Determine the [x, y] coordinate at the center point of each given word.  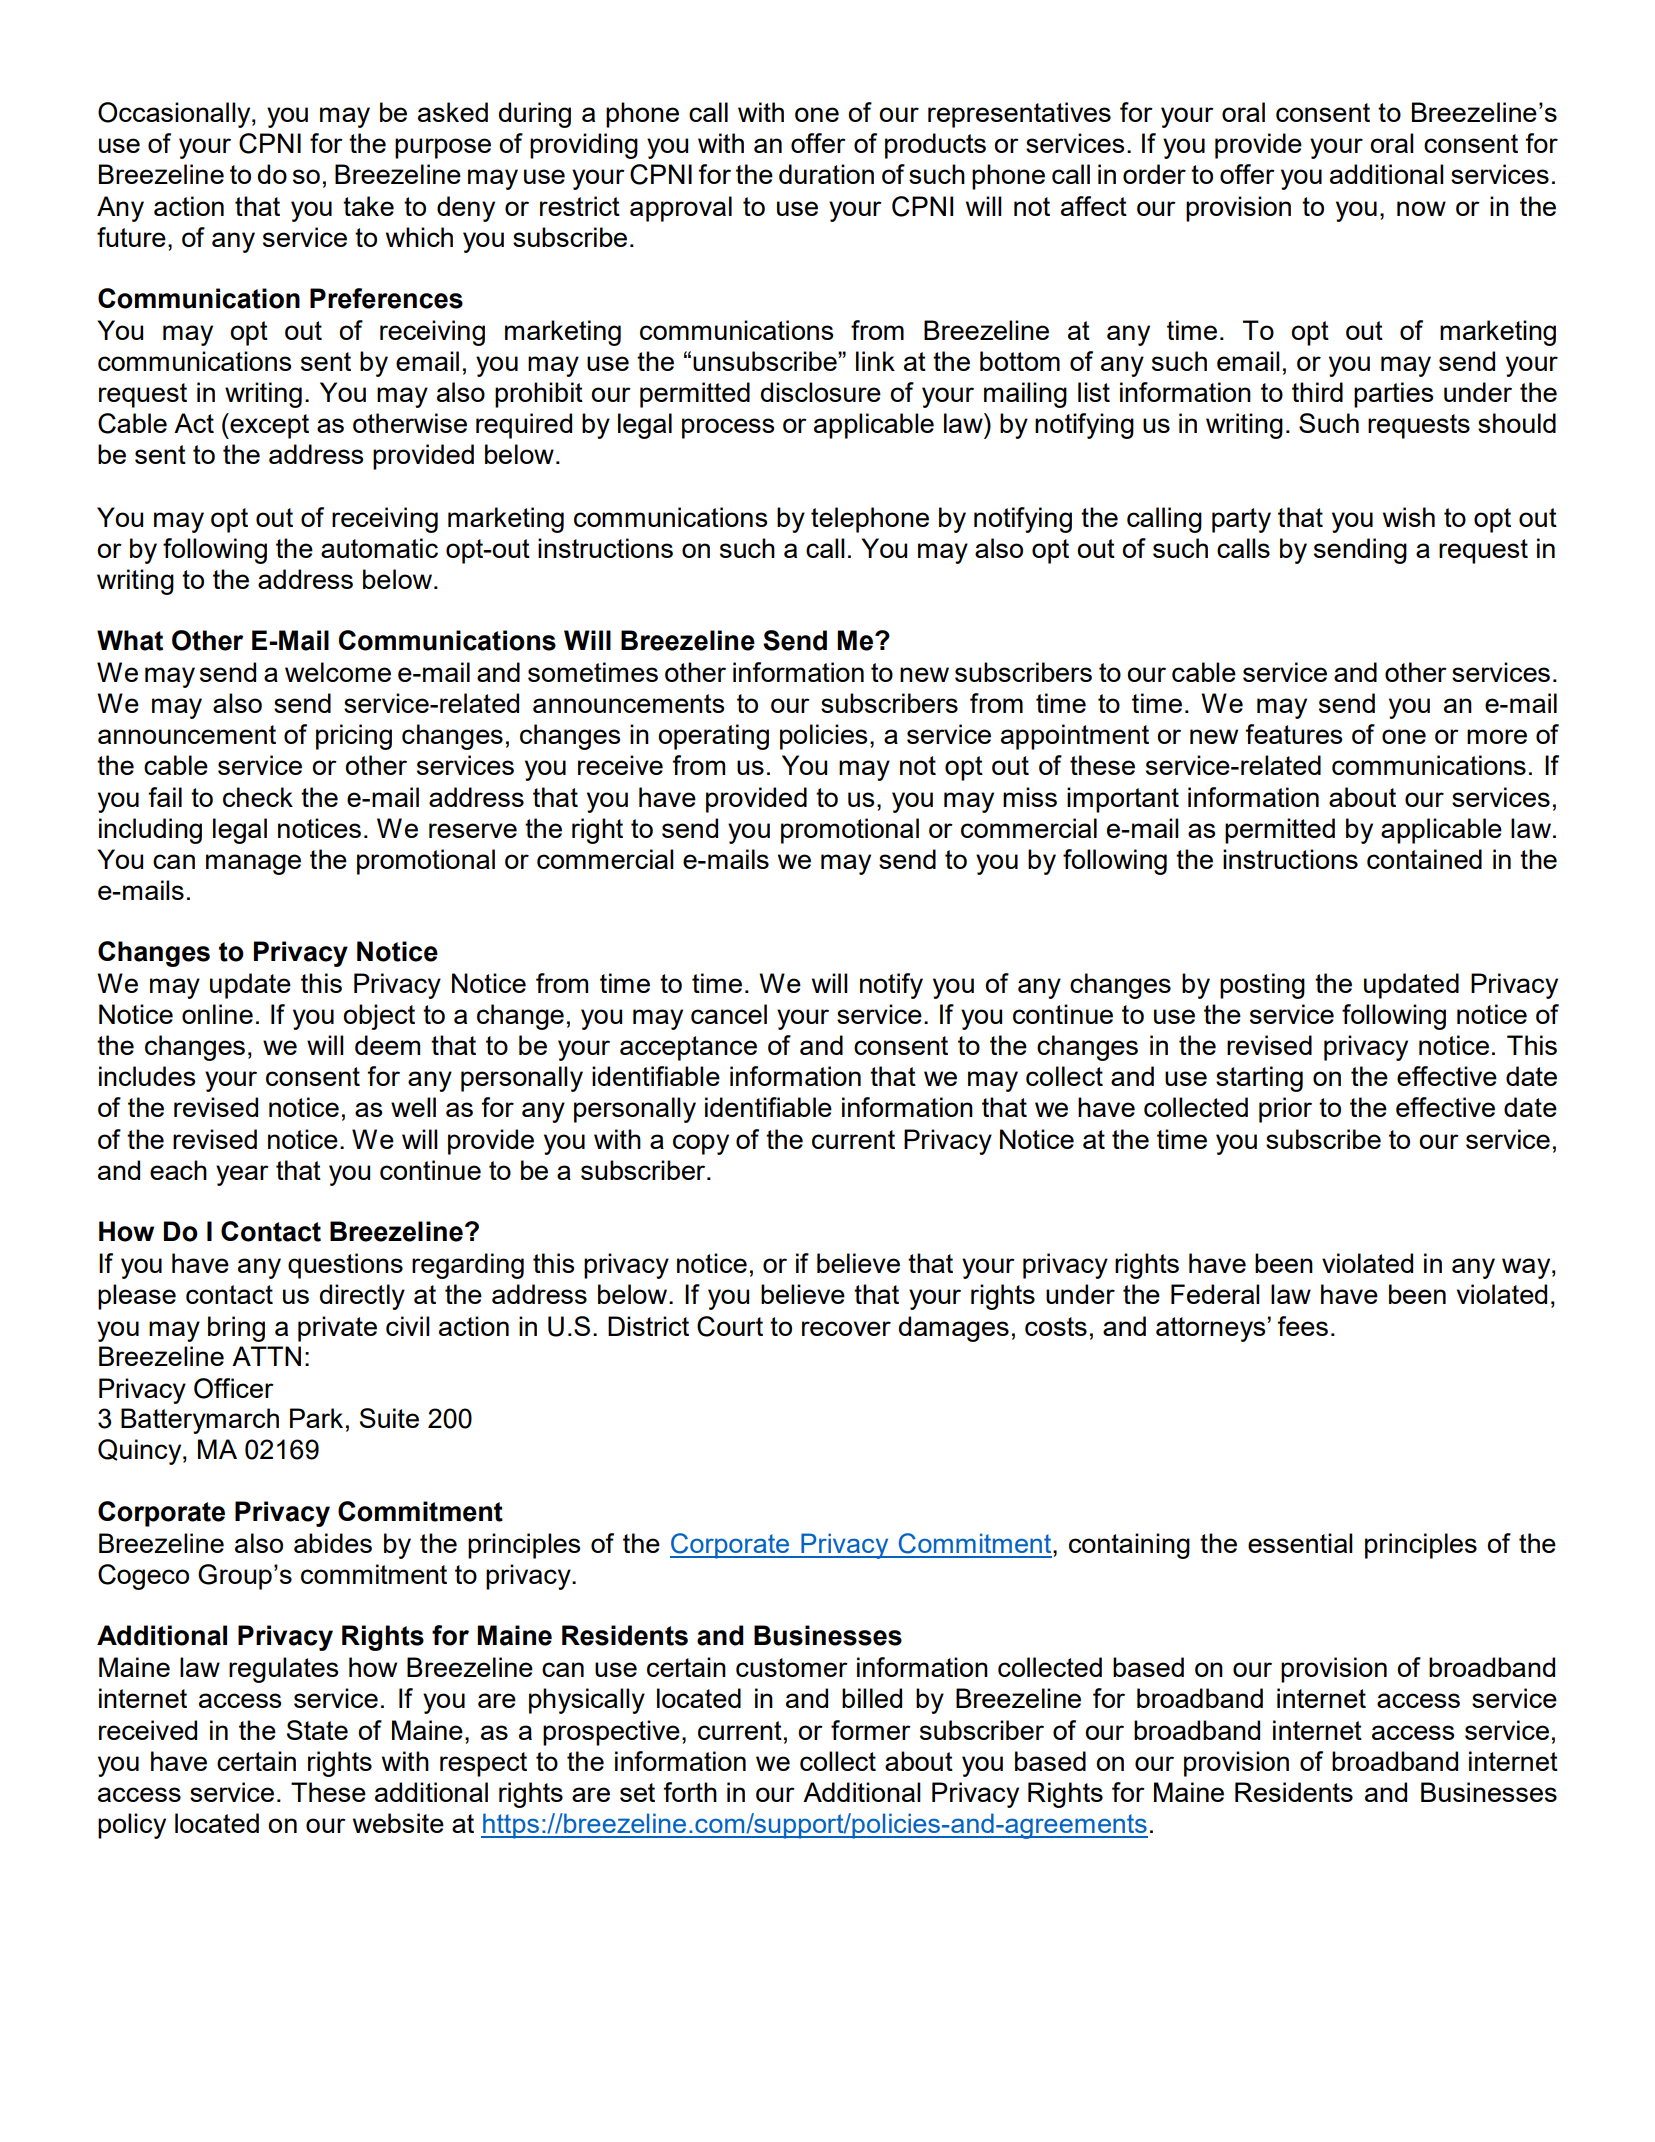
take [368, 206]
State [317, 1730]
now [1421, 208]
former [871, 1730]
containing [1129, 1546]
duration [826, 174]
